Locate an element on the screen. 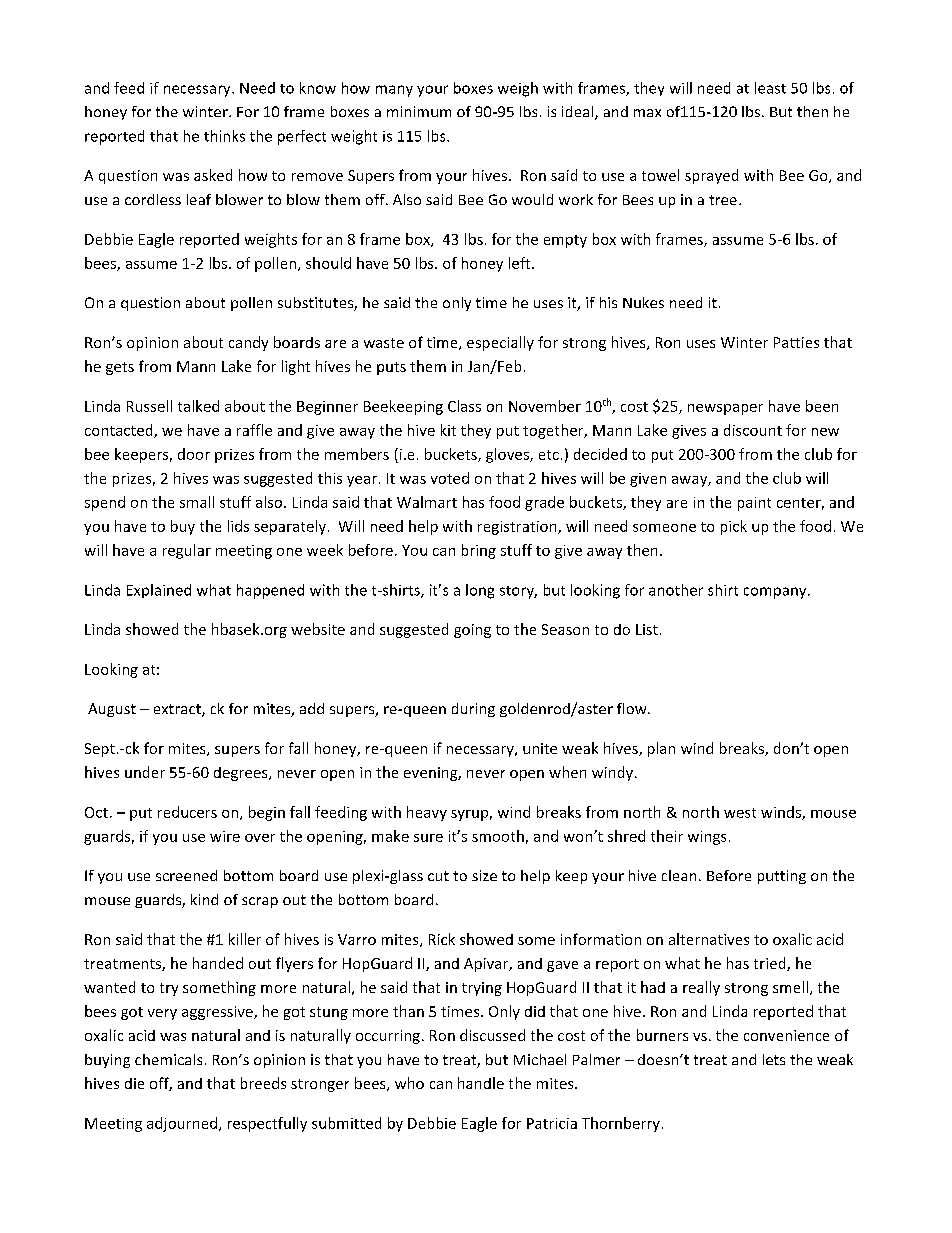 The width and height of the screenshot is (952, 1233). screened is located at coordinates (186, 875).
